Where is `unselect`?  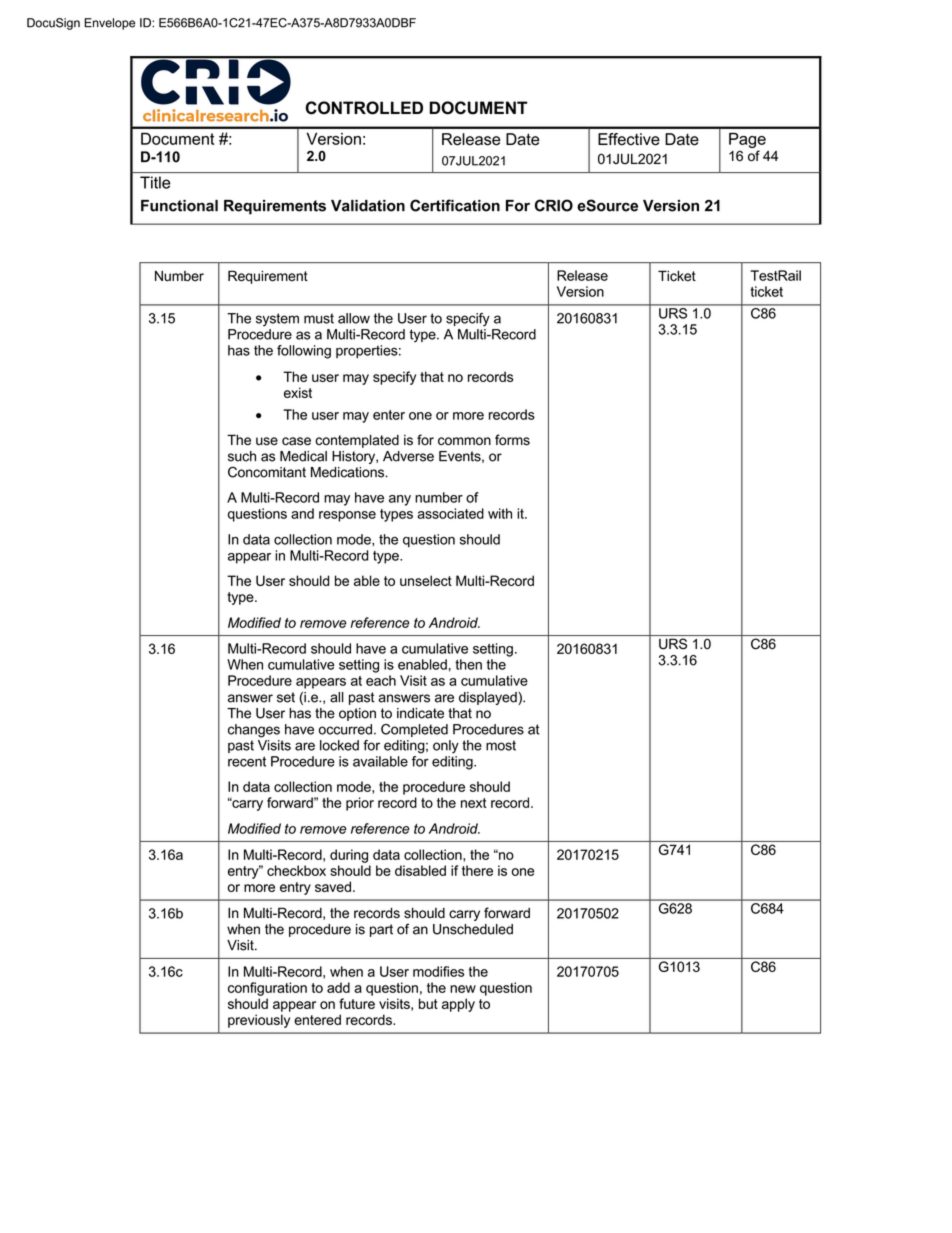
unselect is located at coordinates (426, 580).
